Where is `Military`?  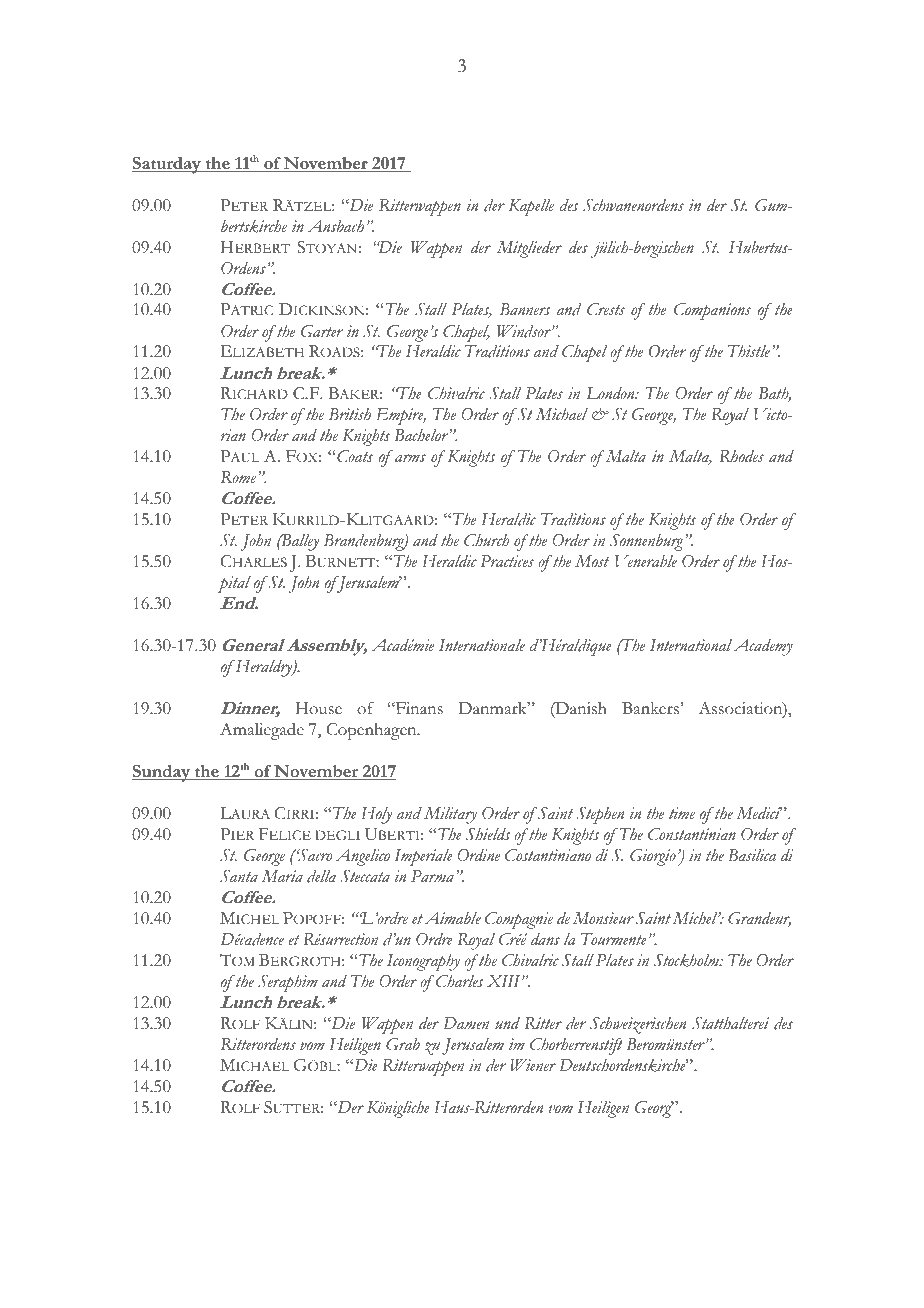
Military is located at coordinates (450, 815).
